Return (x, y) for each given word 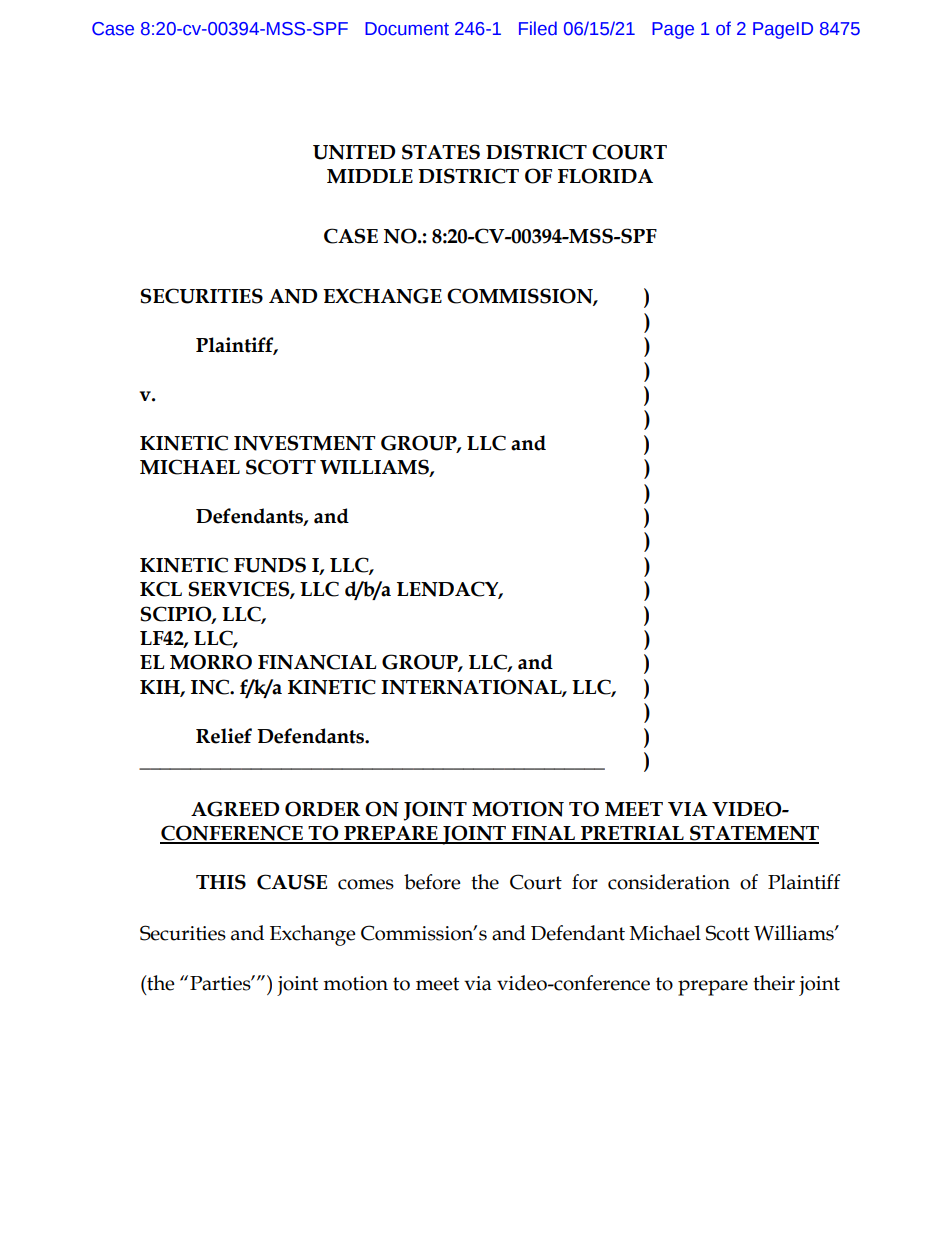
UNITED (354, 152)
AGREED (235, 809)
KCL (161, 589)
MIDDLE (370, 176)
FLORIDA (605, 176)
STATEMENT (753, 834)
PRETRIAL (632, 834)
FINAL (543, 834)
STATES (441, 152)
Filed (538, 28)
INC (211, 687)
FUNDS (270, 565)
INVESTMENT (305, 443)
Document (407, 29)
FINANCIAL (317, 662)
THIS (221, 882)
